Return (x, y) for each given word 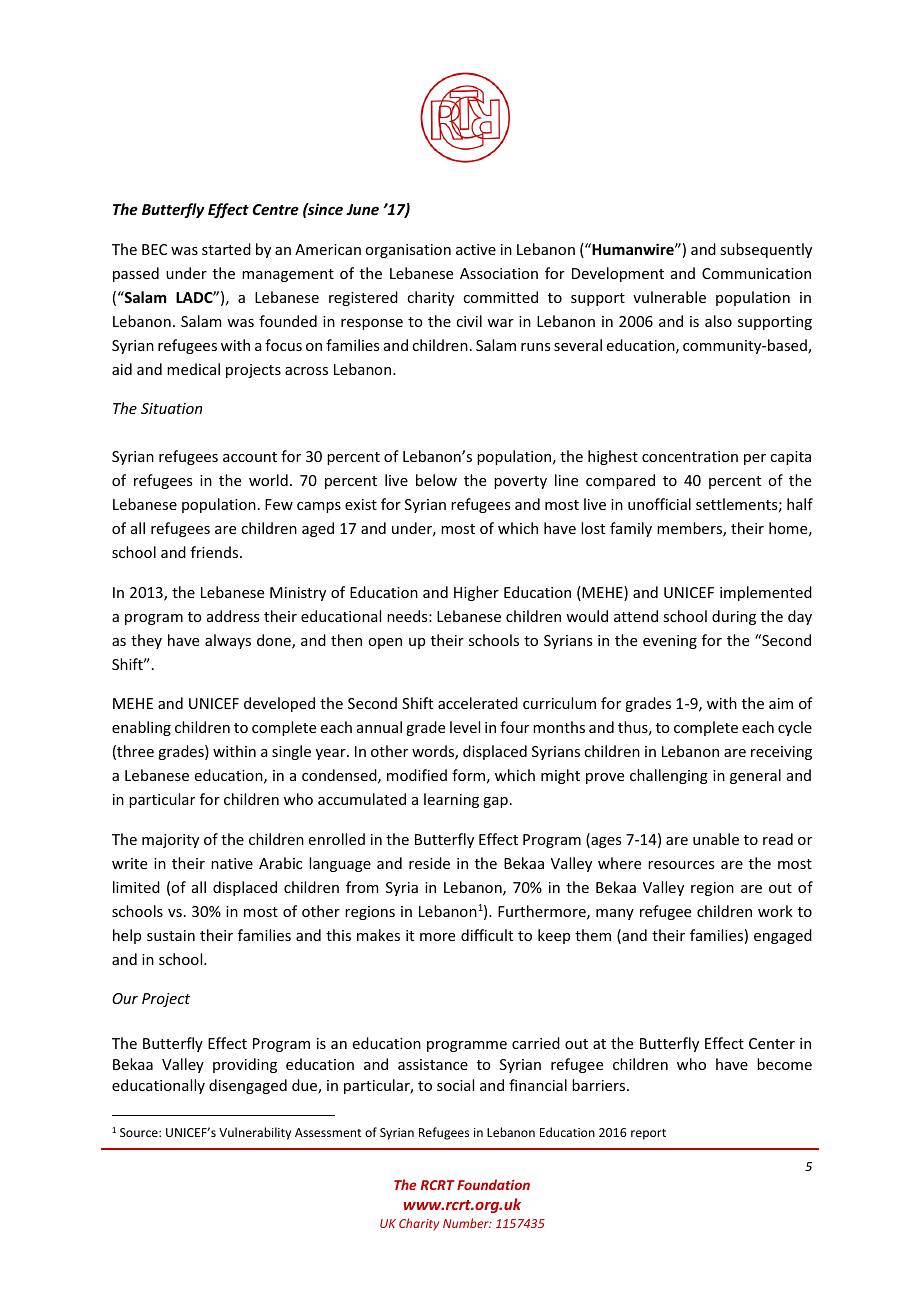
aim (781, 703)
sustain (171, 935)
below (436, 480)
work (775, 911)
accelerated (478, 703)
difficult (487, 935)
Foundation (493, 1184)
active (476, 249)
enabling (141, 728)
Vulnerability (255, 1133)
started (226, 249)
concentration (690, 456)
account (250, 457)
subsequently (766, 250)
